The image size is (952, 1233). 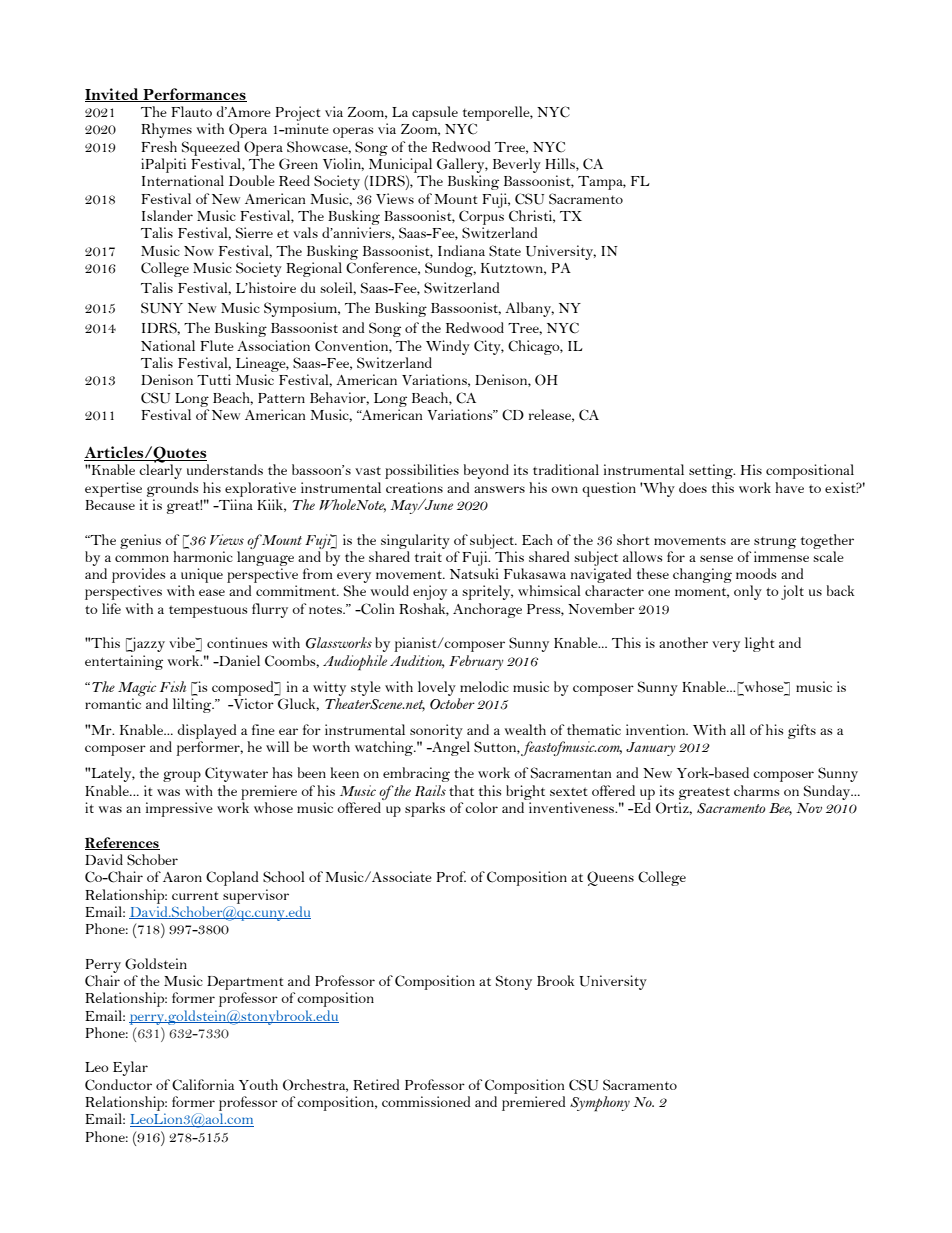 I want to click on Rhymes, so click(x=166, y=130).
